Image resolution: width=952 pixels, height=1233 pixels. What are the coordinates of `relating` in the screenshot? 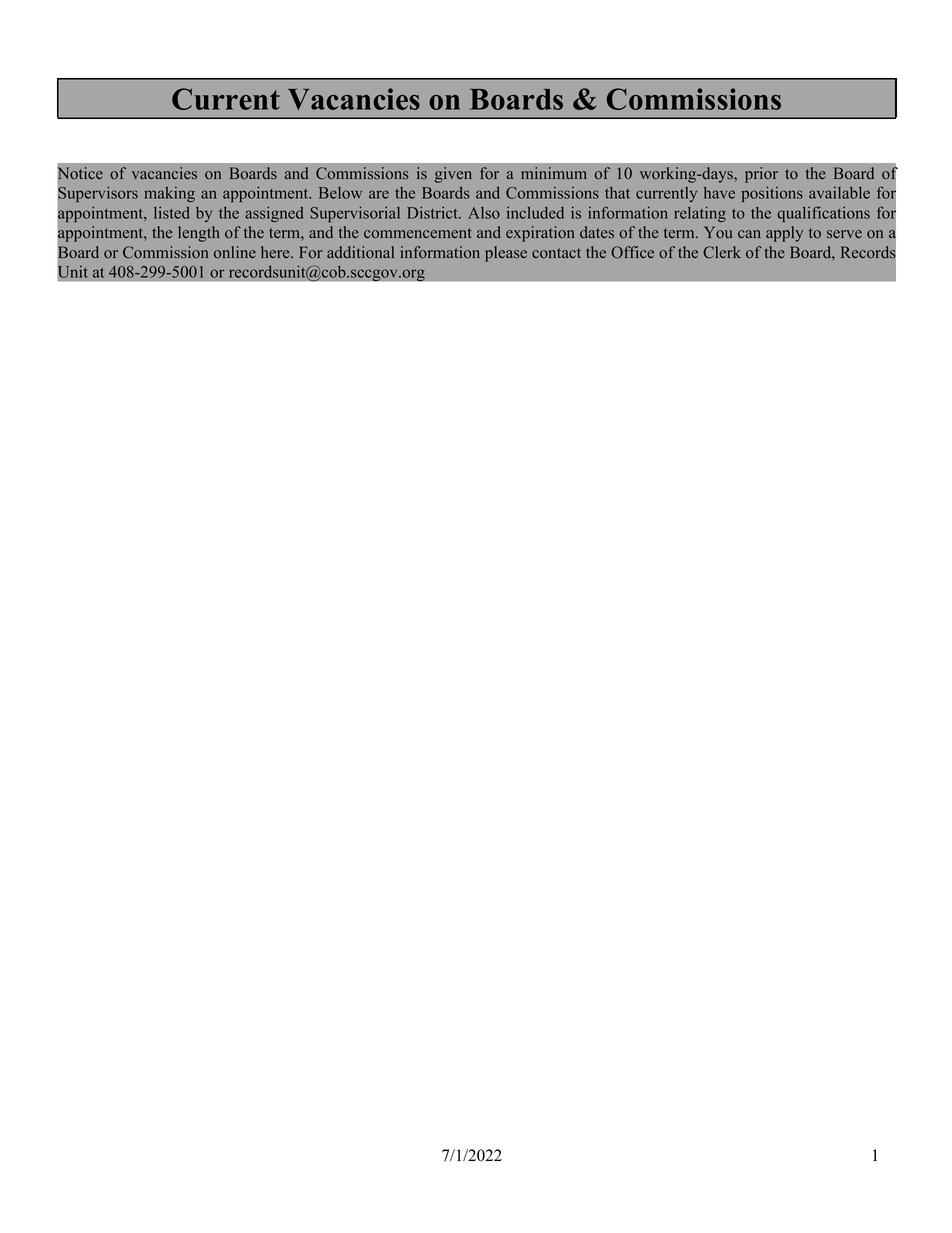 It's located at (700, 214).
